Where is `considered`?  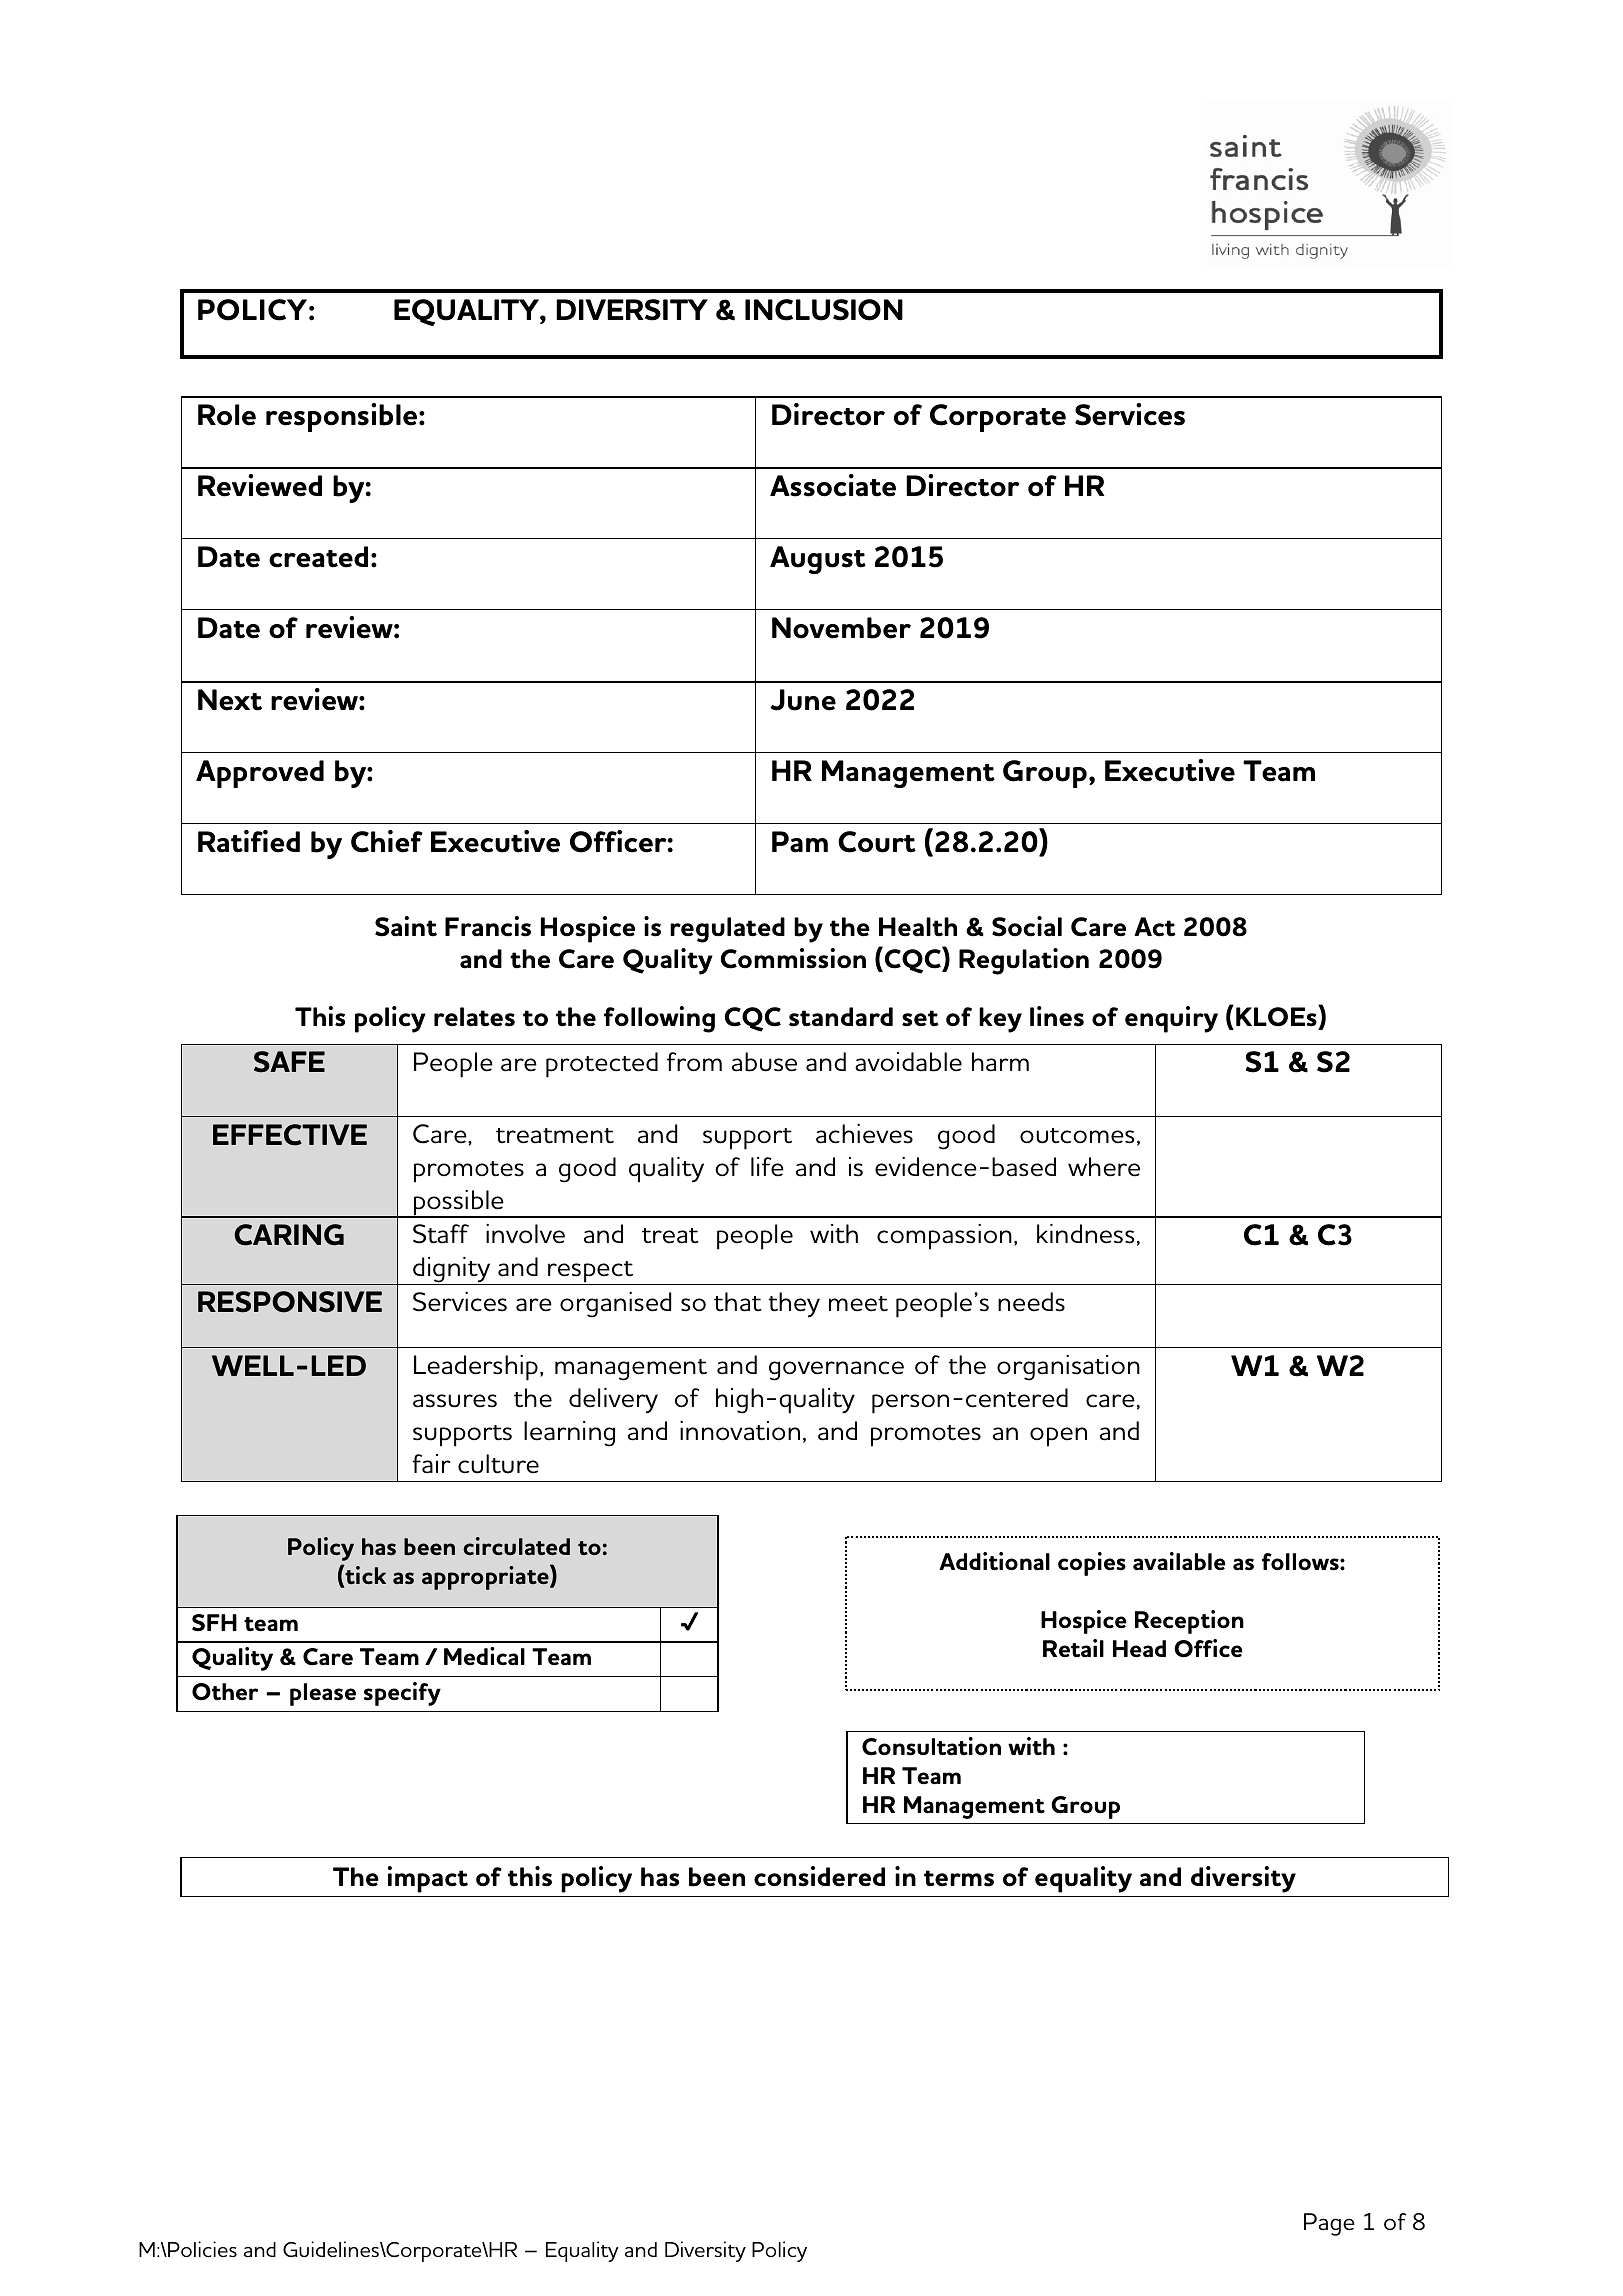 considered is located at coordinates (819, 1876).
